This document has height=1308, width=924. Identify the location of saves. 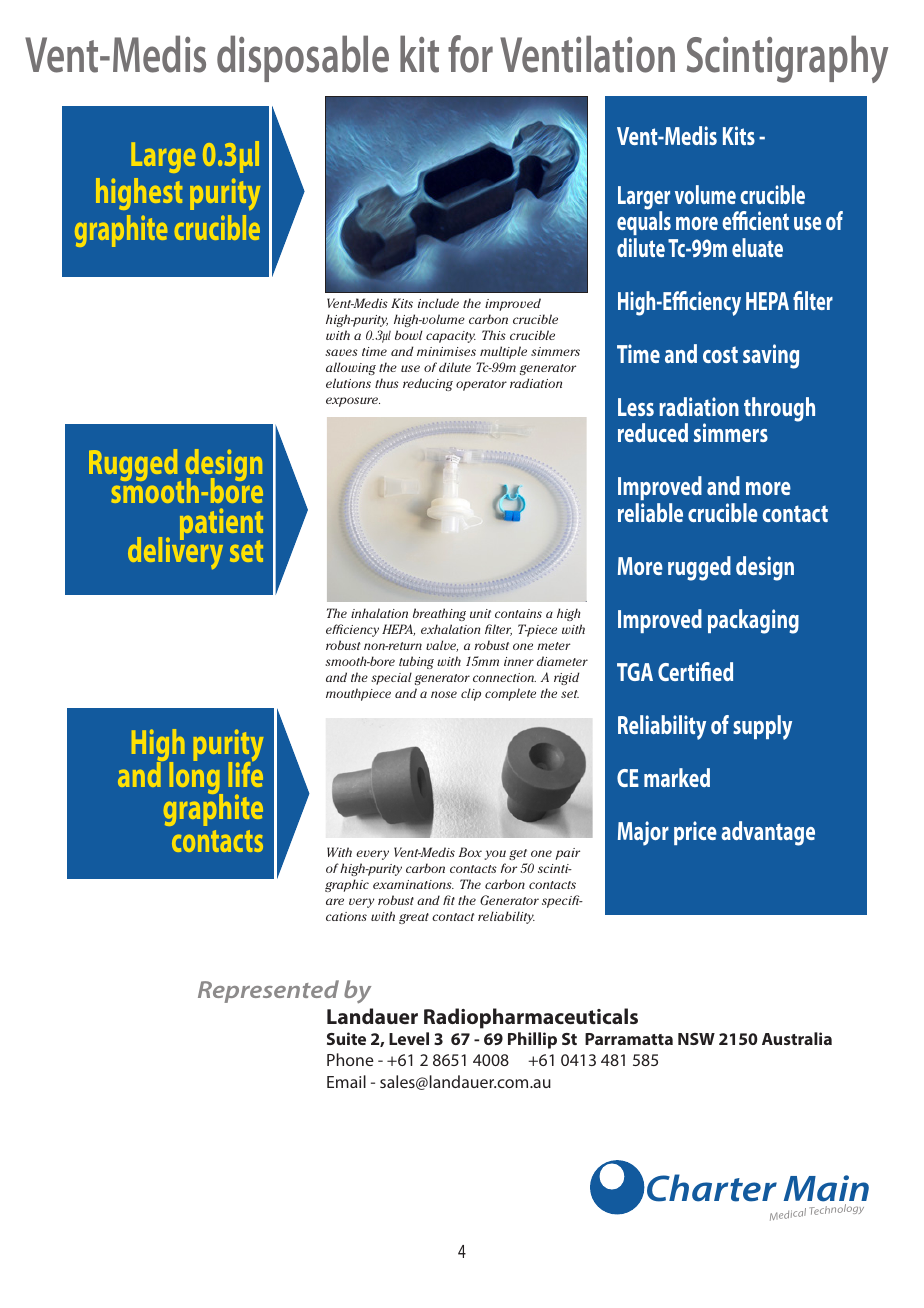
(341, 352).
